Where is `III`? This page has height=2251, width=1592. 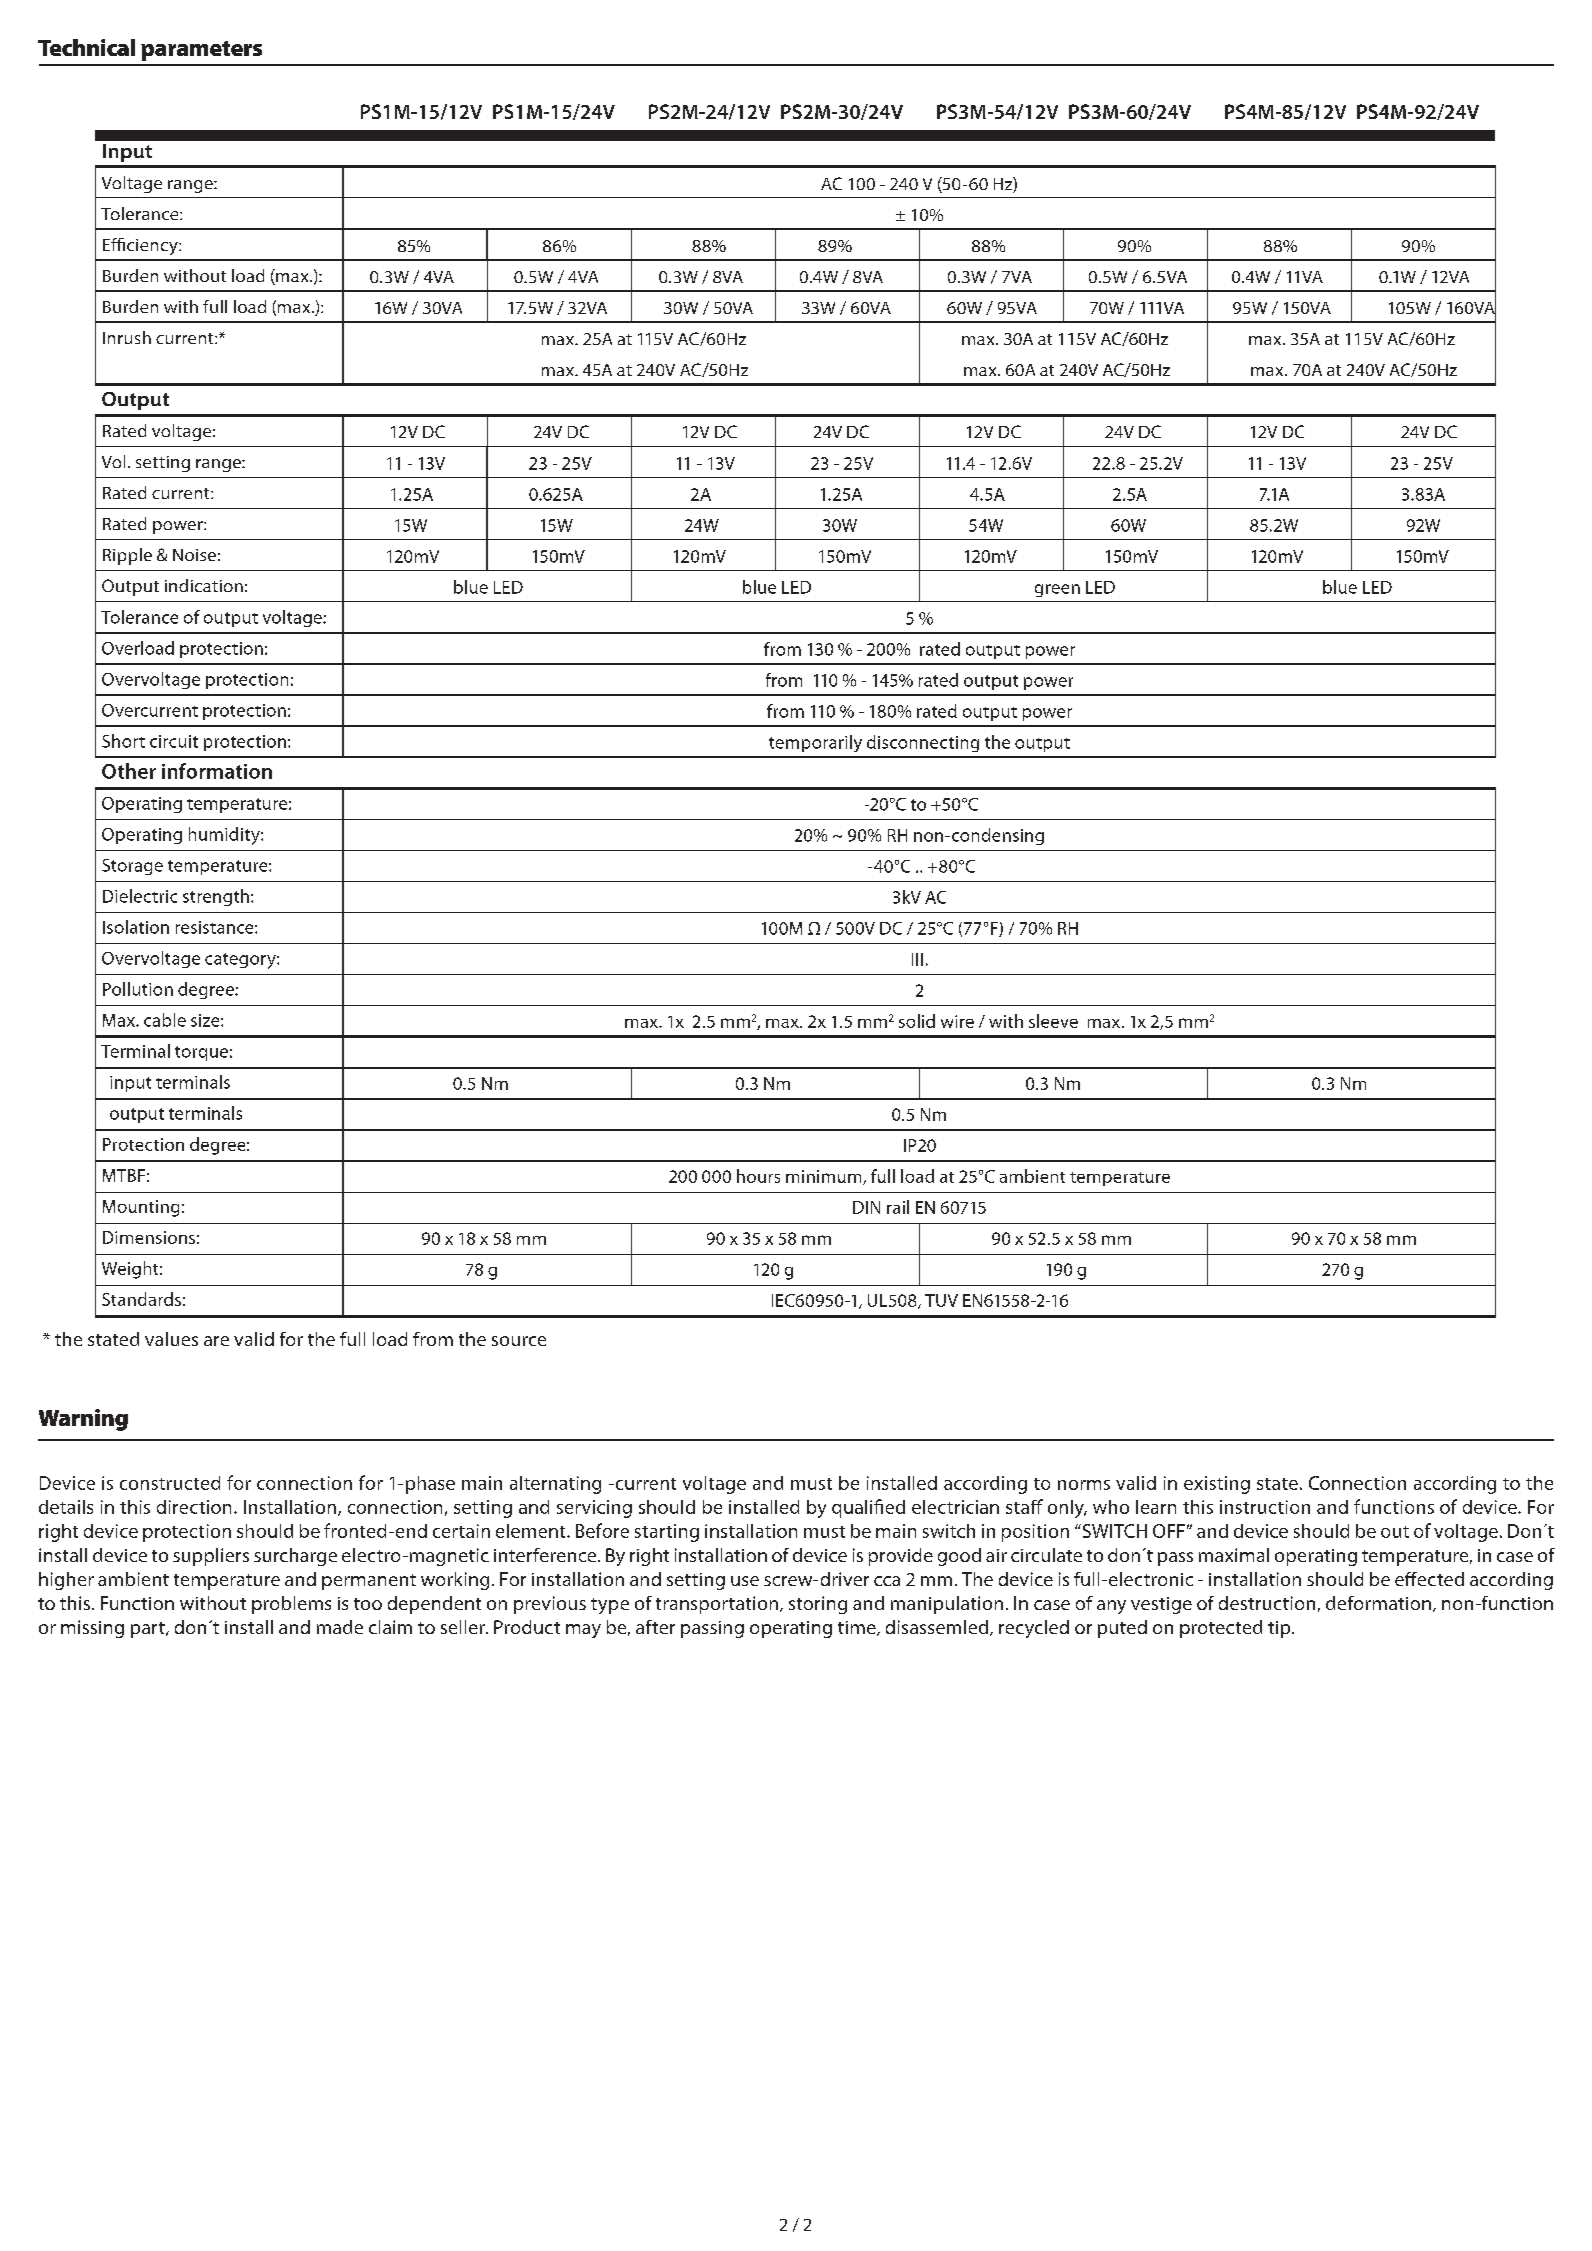 III is located at coordinates (917, 959).
